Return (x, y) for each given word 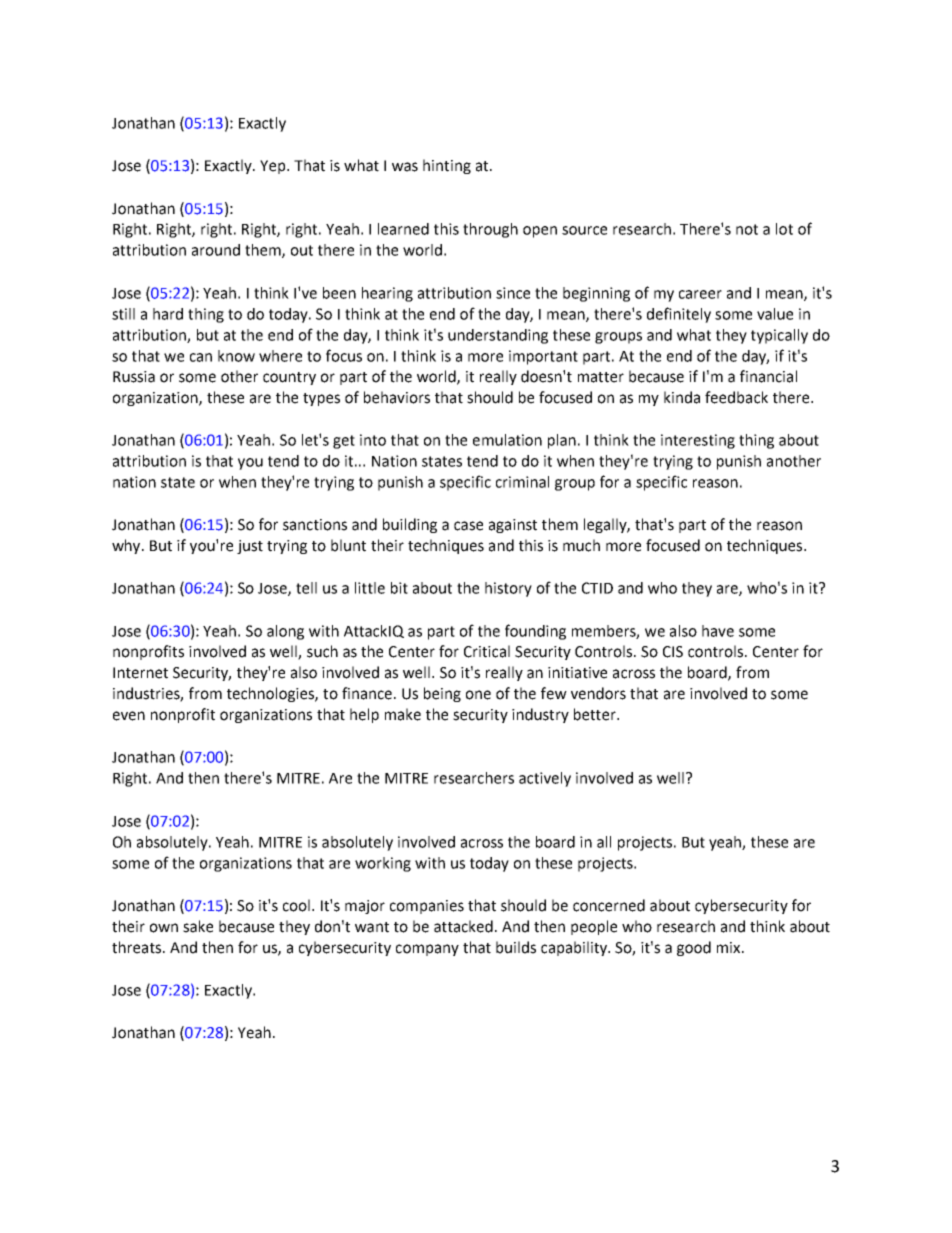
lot (784, 229)
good (694, 948)
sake (198, 926)
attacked (463, 926)
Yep (274, 167)
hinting (447, 166)
